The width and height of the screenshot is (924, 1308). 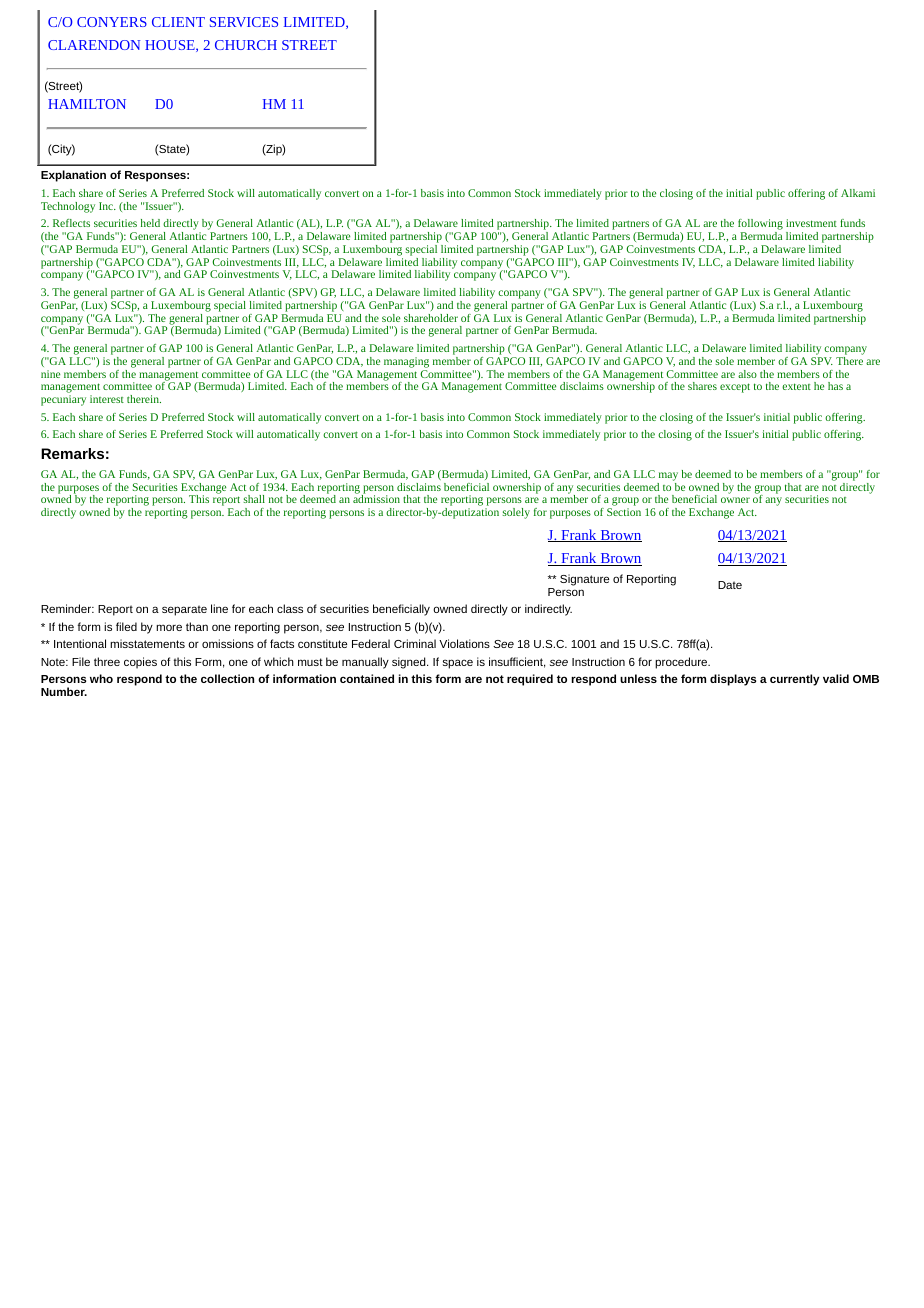 I want to click on CHURCH, so click(x=246, y=45).
